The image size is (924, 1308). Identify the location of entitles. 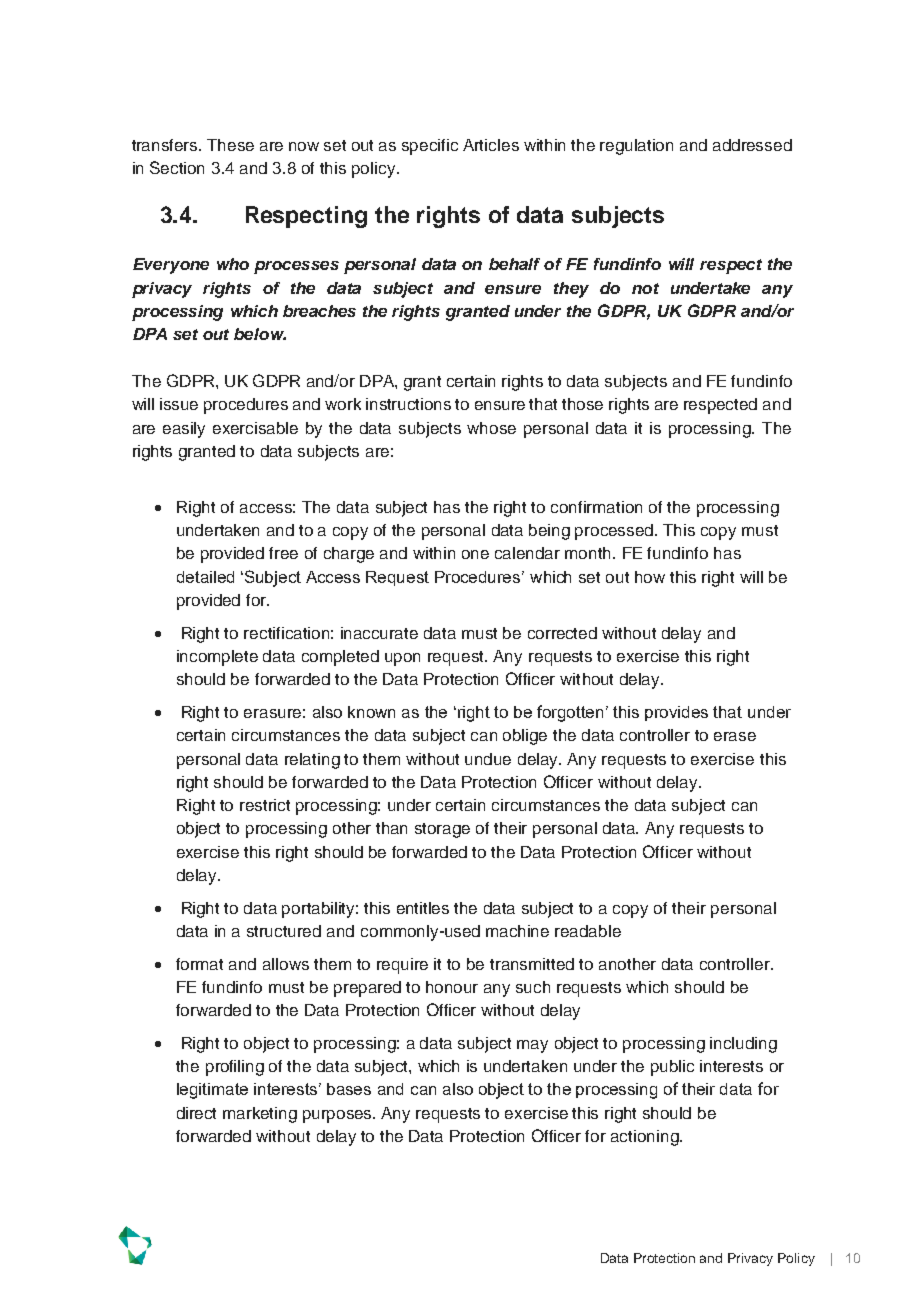
(423, 908).
